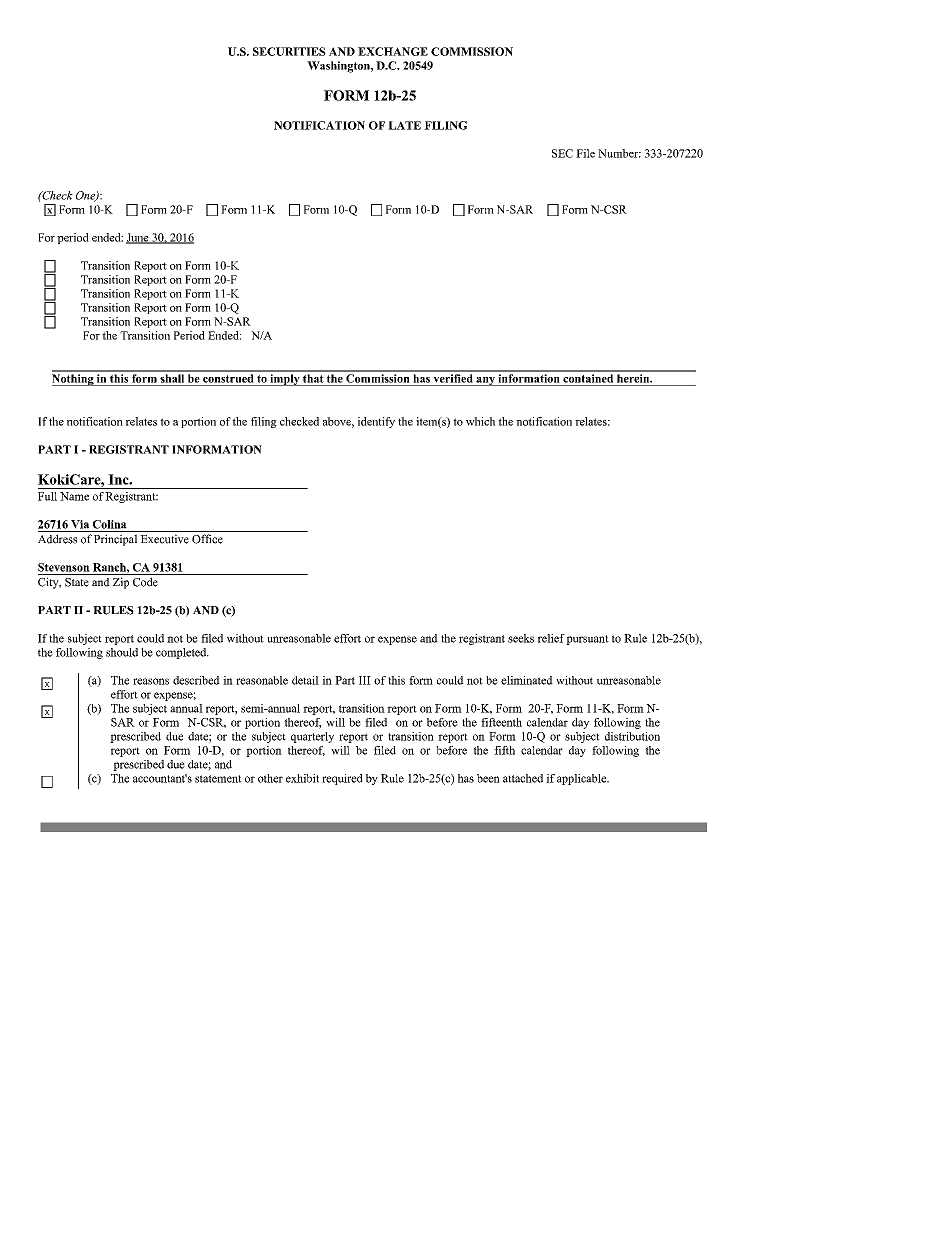  What do you see at coordinates (74, 496) in the screenshot?
I see `Name` at bounding box center [74, 496].
